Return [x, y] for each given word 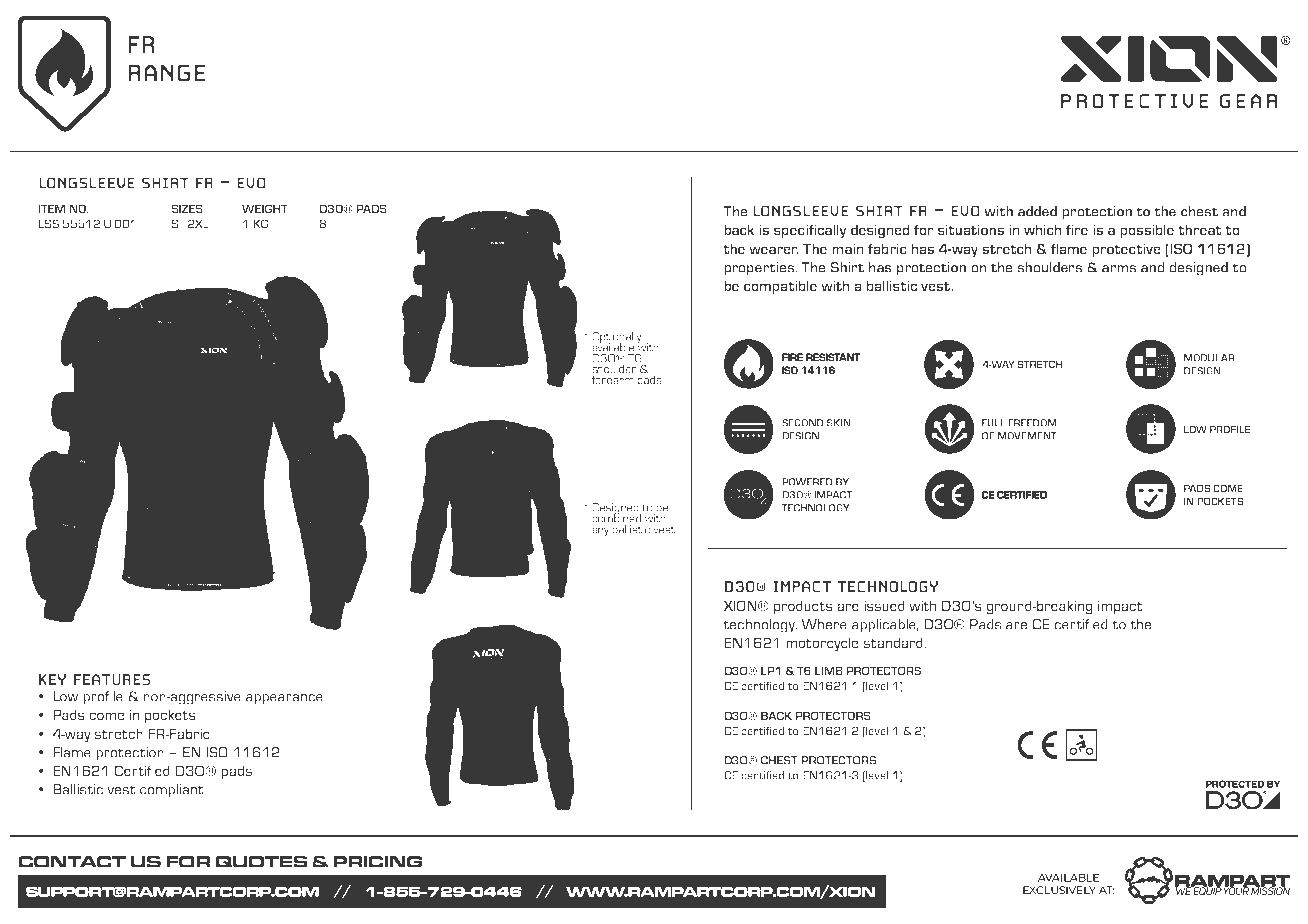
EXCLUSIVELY [1059, 890]
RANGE [167, 73]
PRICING [377, 862]
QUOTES [261, 862]
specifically [810, 231]
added [1037, 211]
